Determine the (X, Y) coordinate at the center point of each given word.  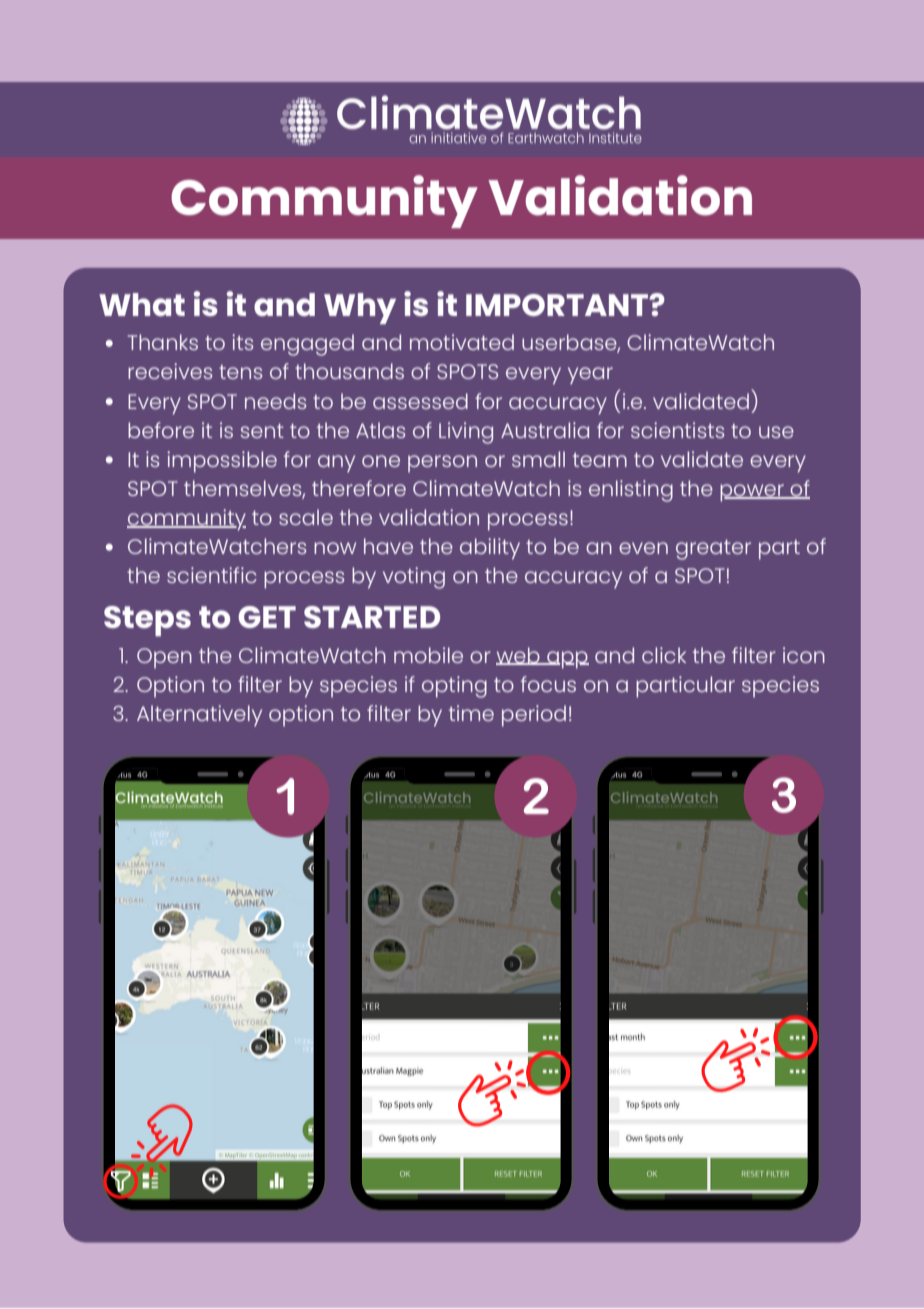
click (664, 655)
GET (267, 617)
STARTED (372, 617)
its (242, 342)
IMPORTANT (558, 305)
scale (306, 517)
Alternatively (199, 716)
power (753, 493)
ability (490, 549)
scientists (677, 430)
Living (466, 433)
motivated (462, 342)
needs (275, 401)
